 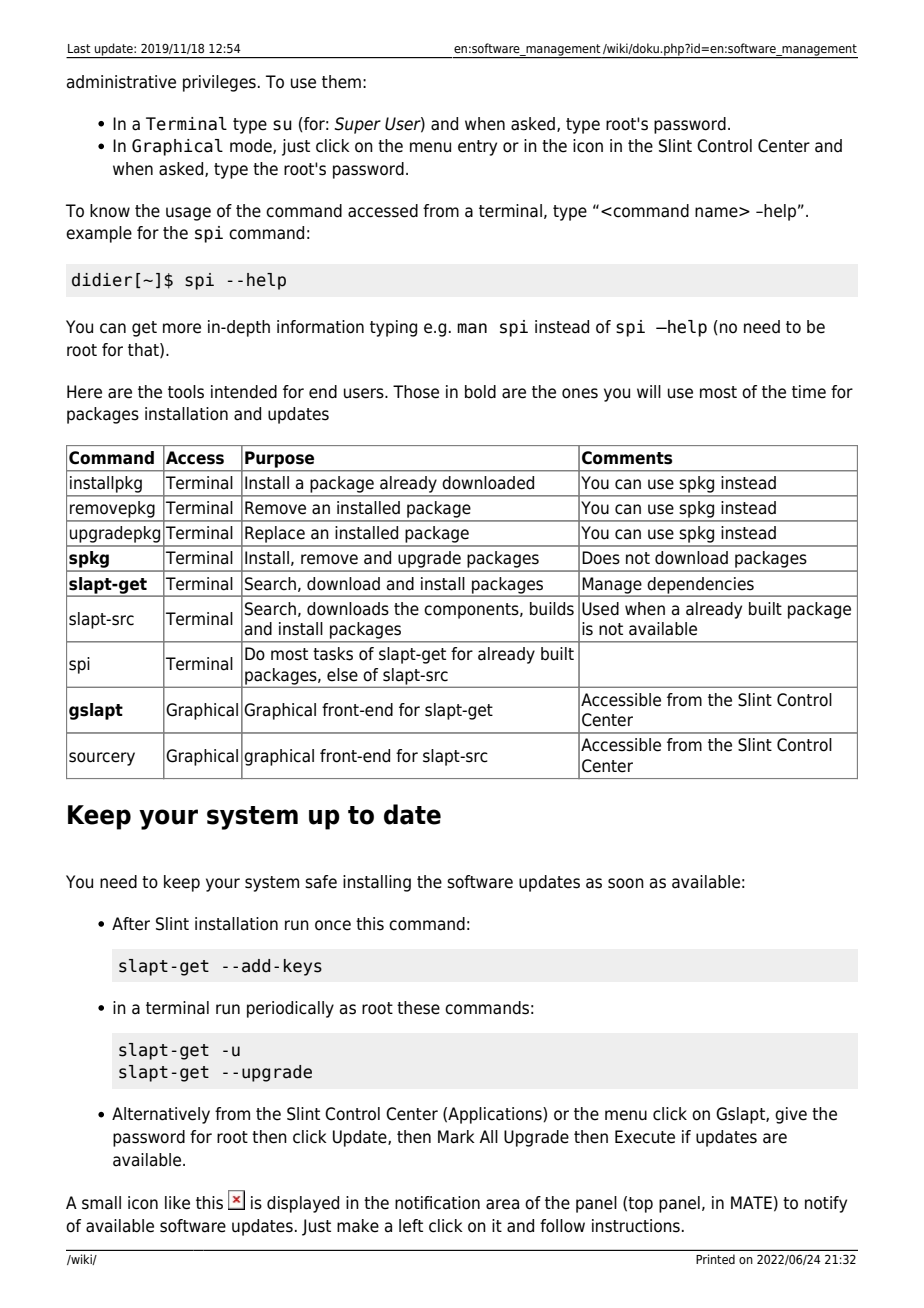 I want to click on soon, so click(x=626, y=883).
